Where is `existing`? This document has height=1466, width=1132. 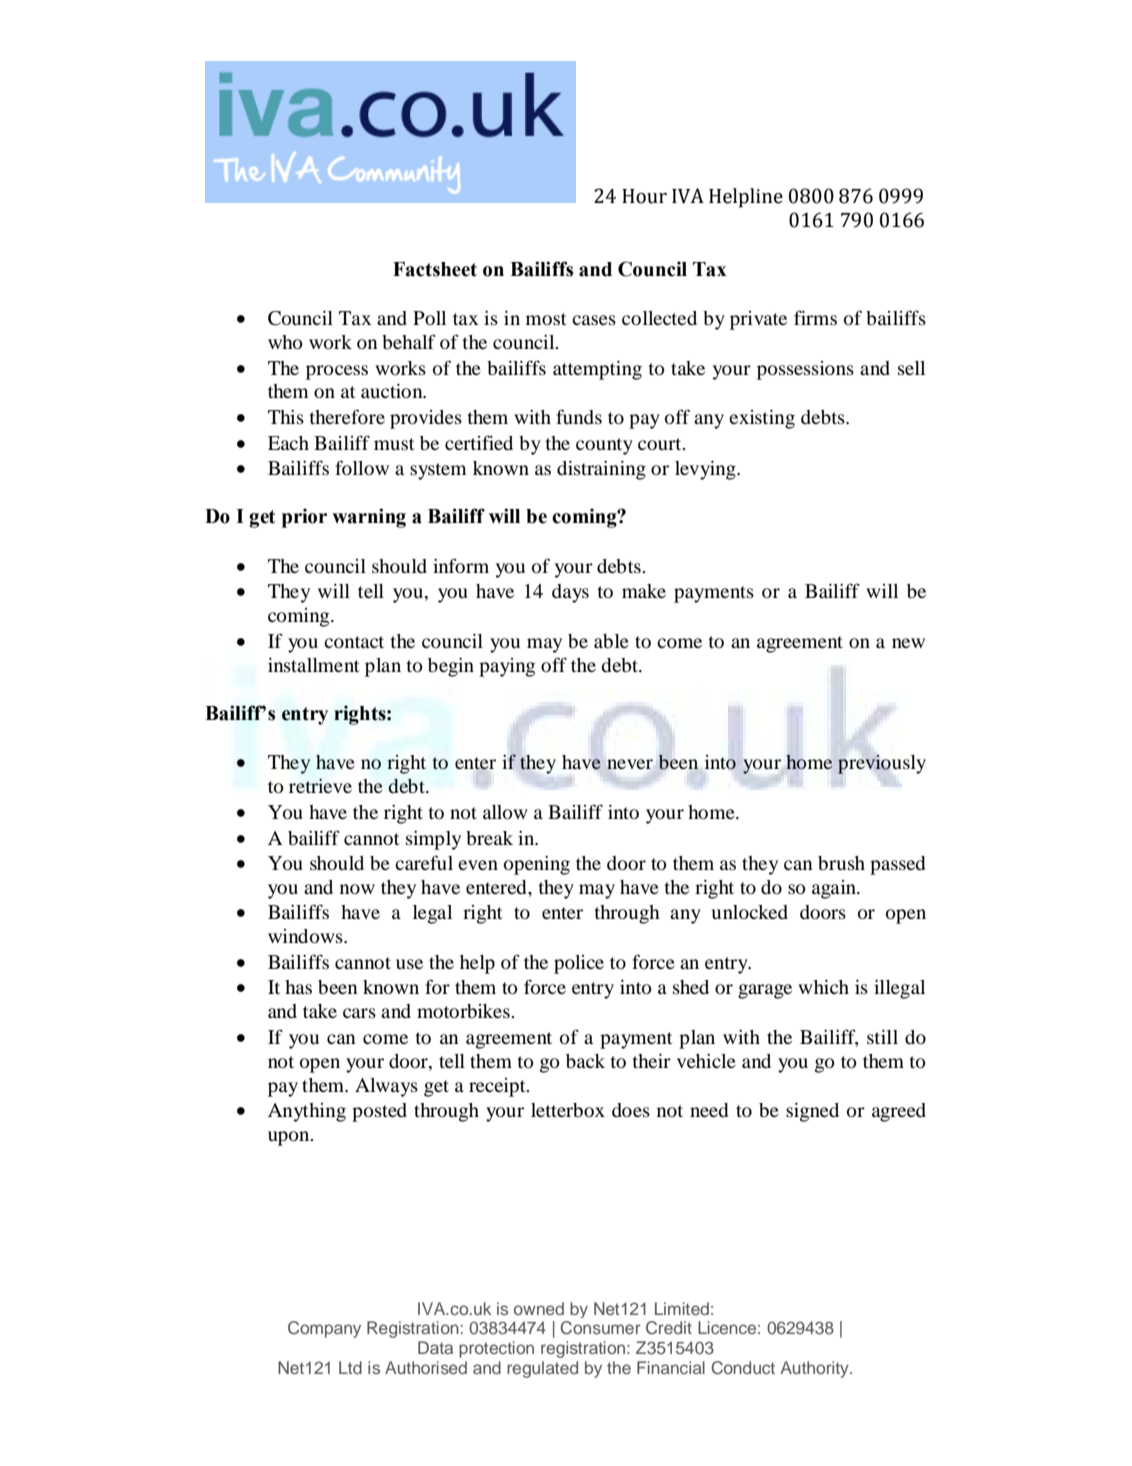 existing is located at coordinates (762, 419).
